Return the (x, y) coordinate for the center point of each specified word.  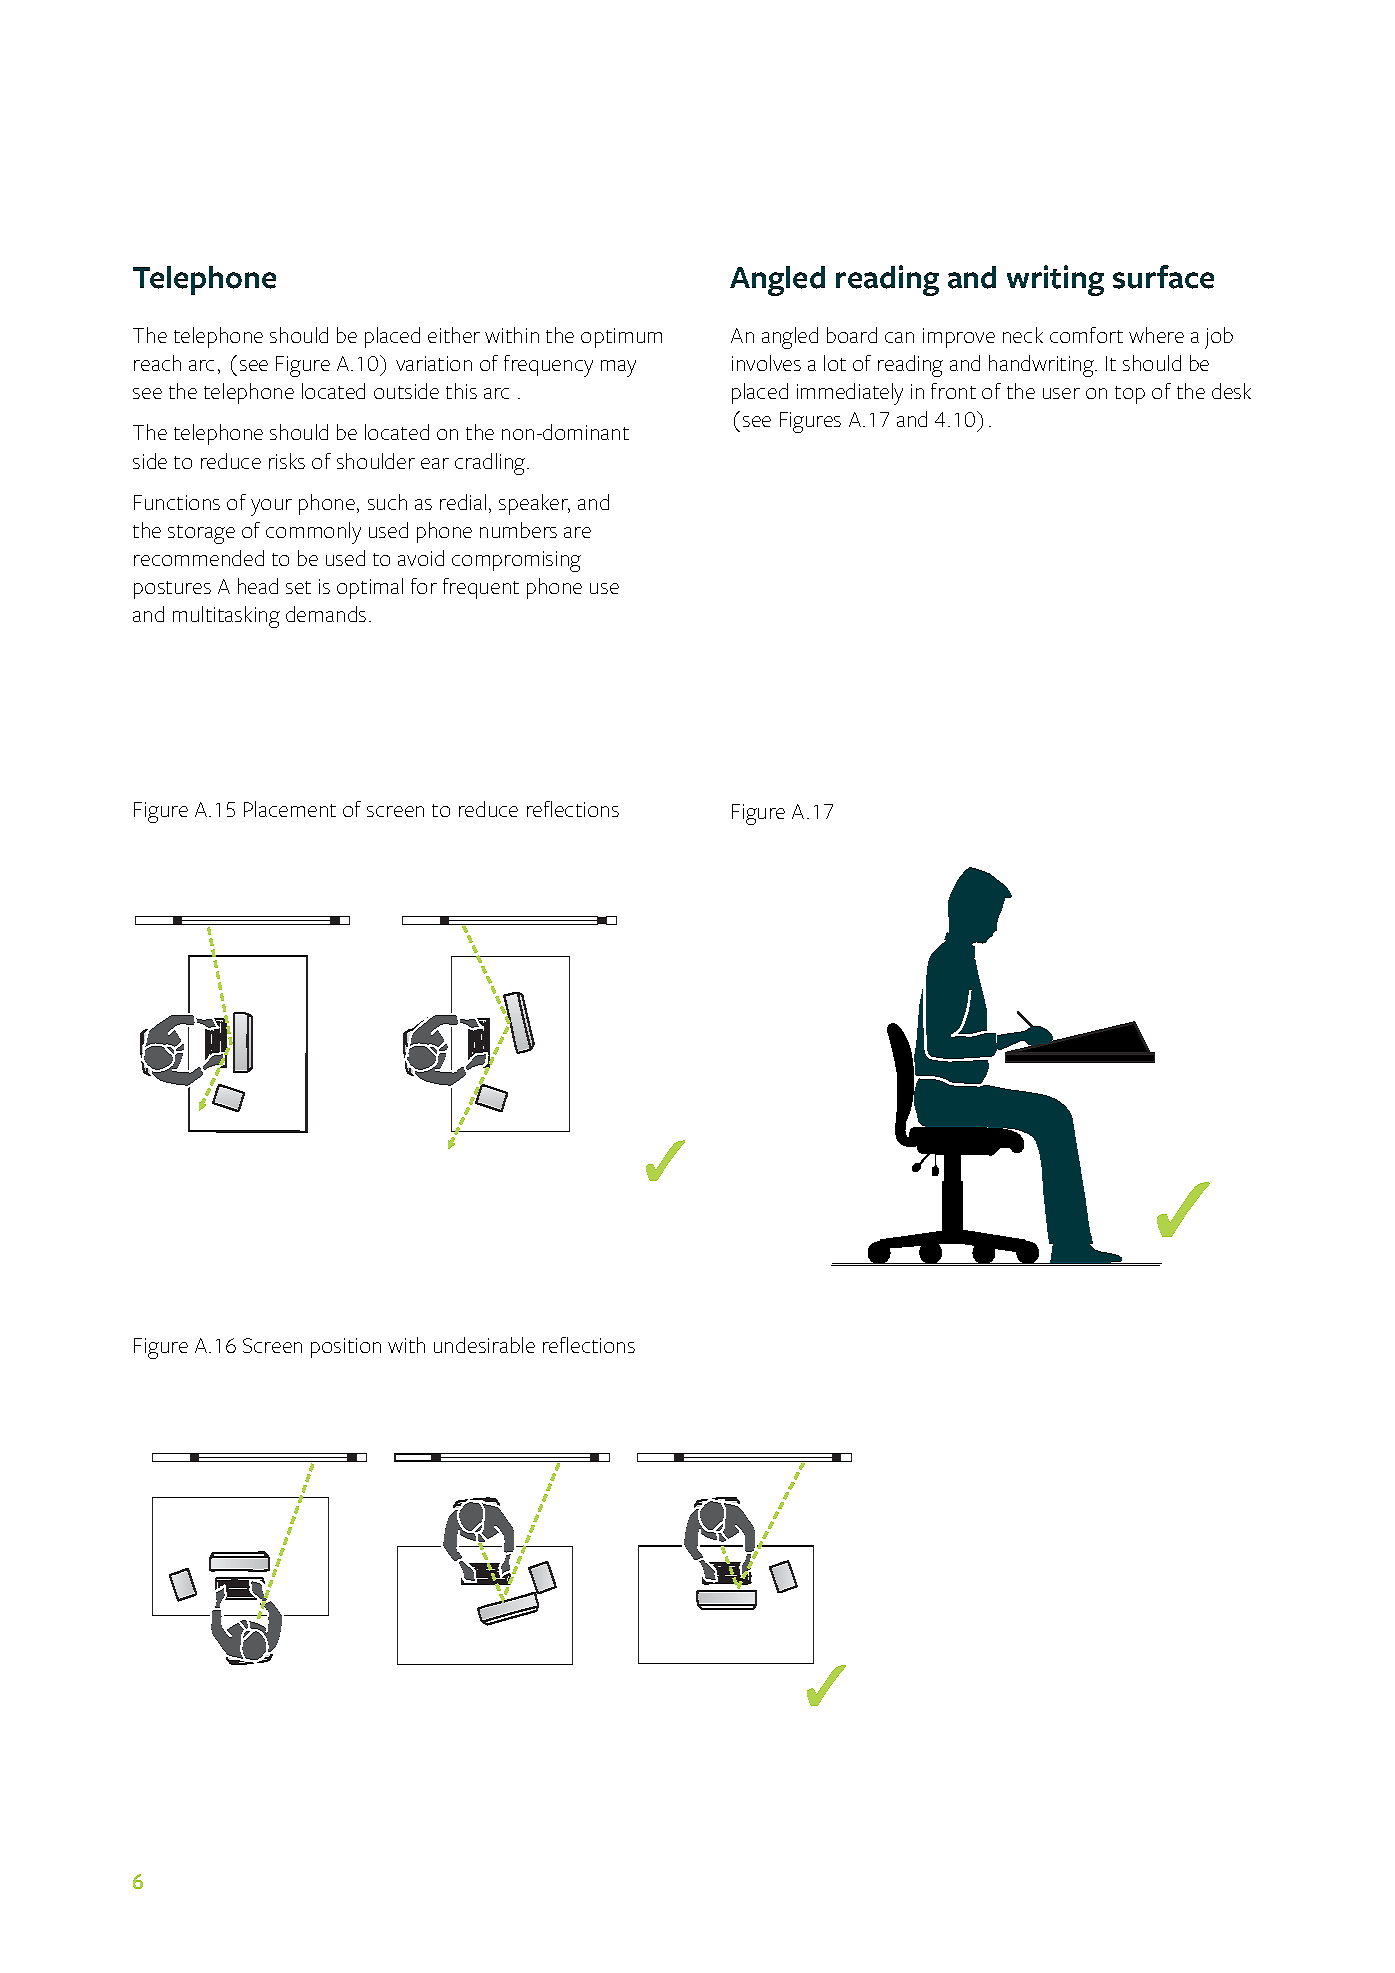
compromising (516, 561)
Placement (290, 809)
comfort (1086, 335)
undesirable (484, 1345)
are (577, 532)
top (1130, 395)
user (1061, 393)
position (346, 1348)
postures (172, 590)
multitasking (226, 617)
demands (326, 614)
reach (157, 363)
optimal (370, 588)
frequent (481, 588)
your (271, 507)
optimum (621, 338)
